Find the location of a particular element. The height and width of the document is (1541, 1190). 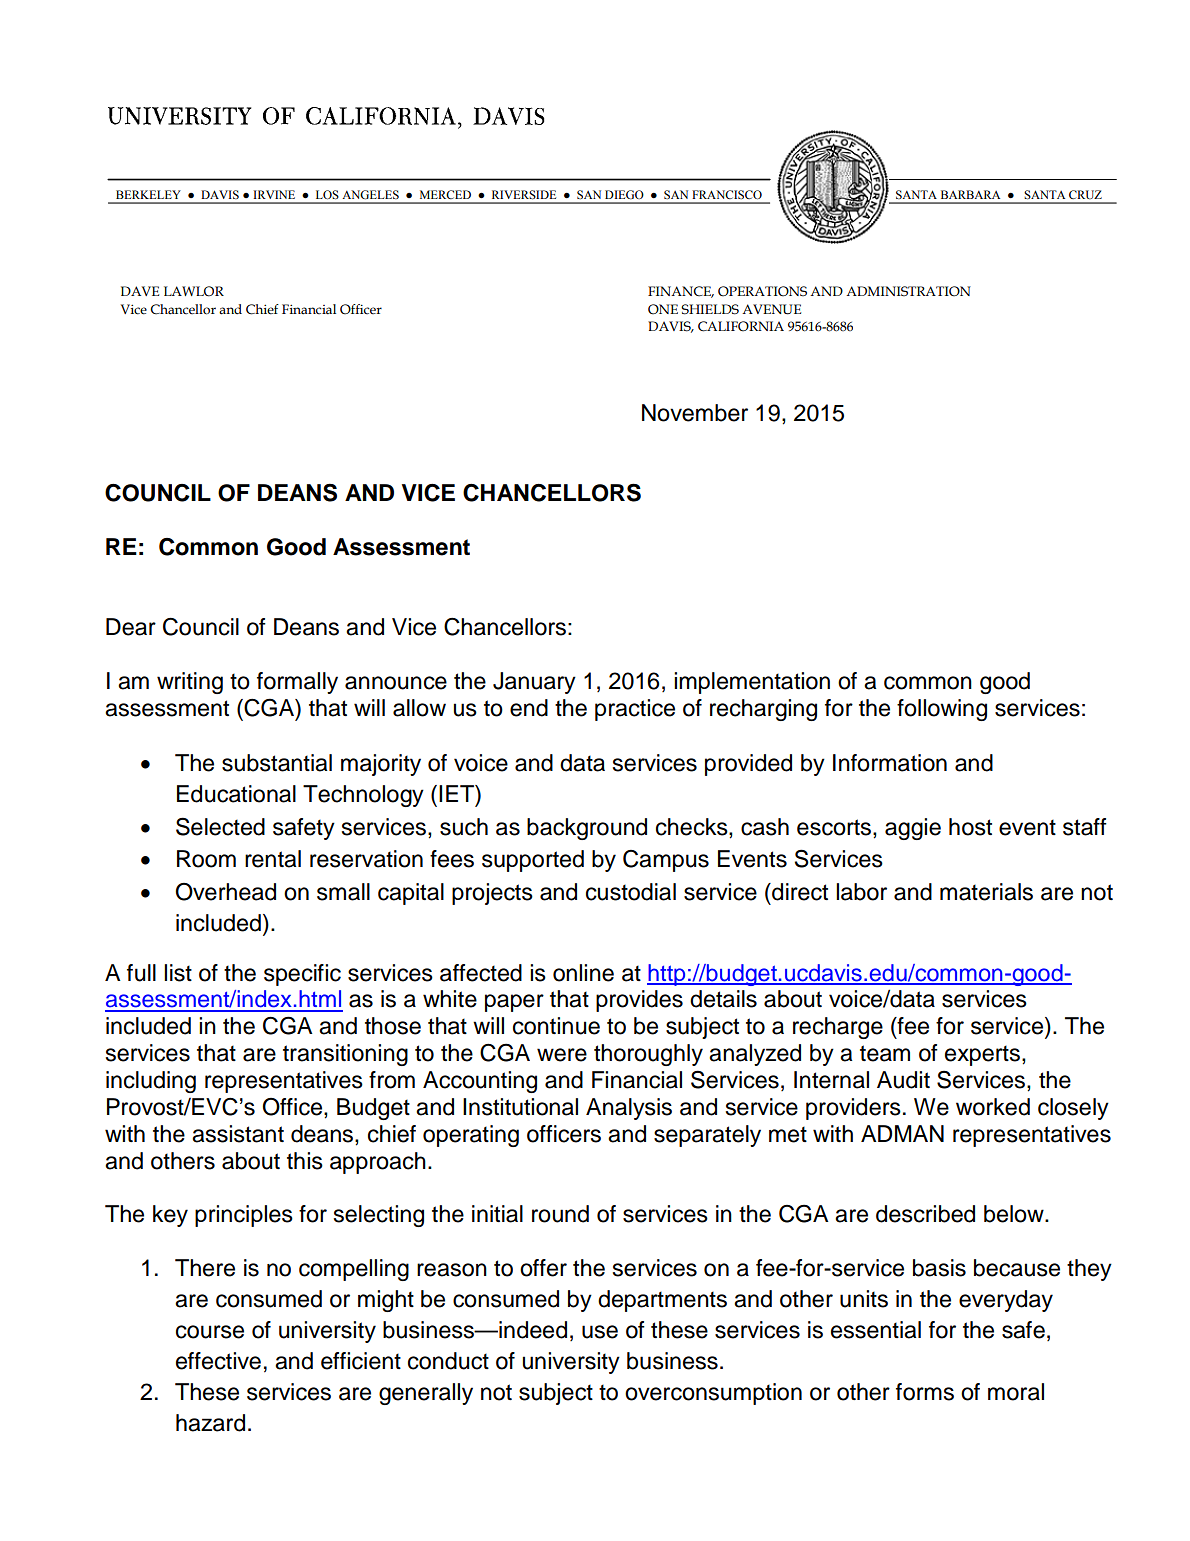

January is located at coordinates (534, 683).
